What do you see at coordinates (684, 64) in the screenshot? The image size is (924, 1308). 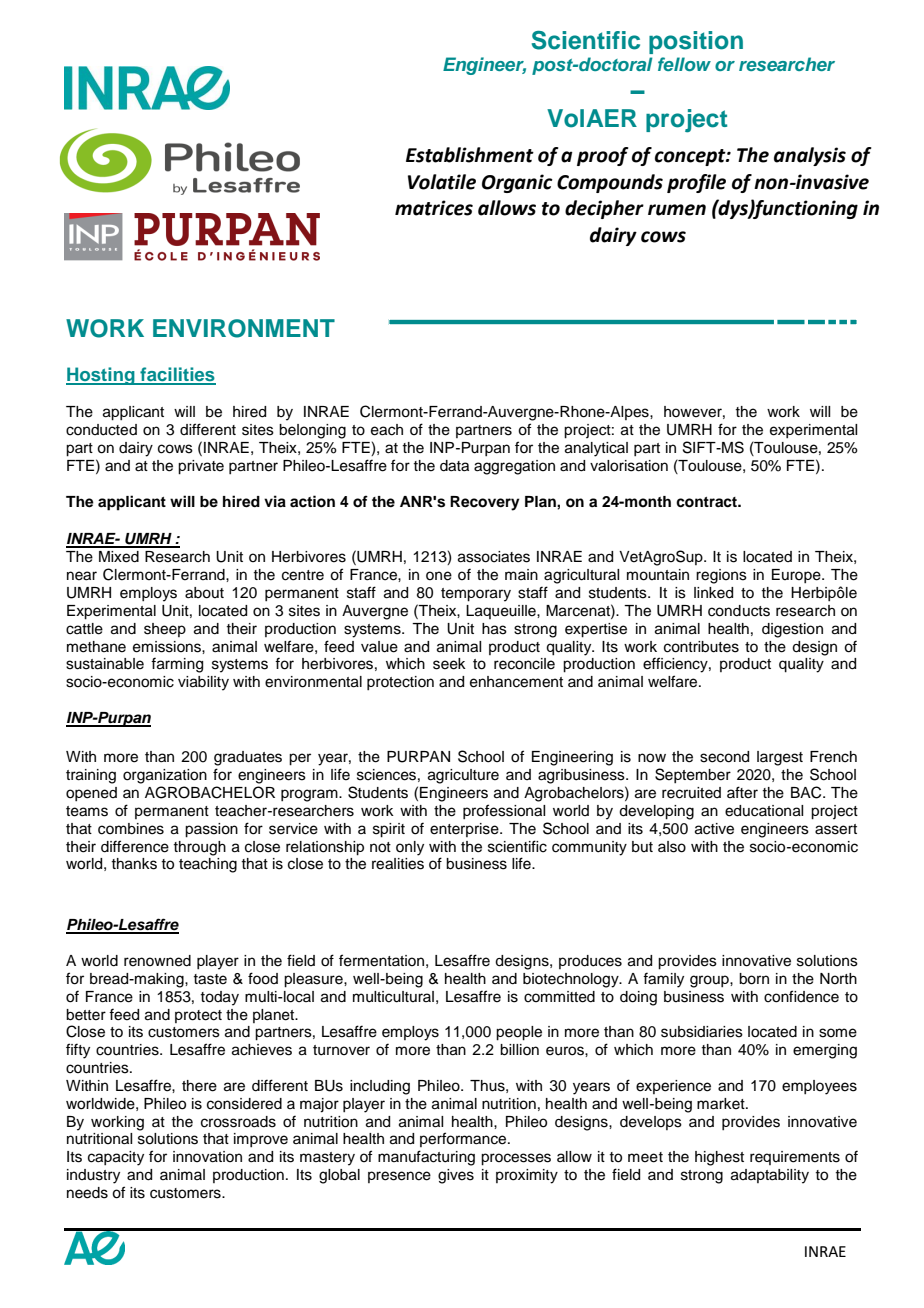 I see `fellow` at bounding box center [684, 64].
